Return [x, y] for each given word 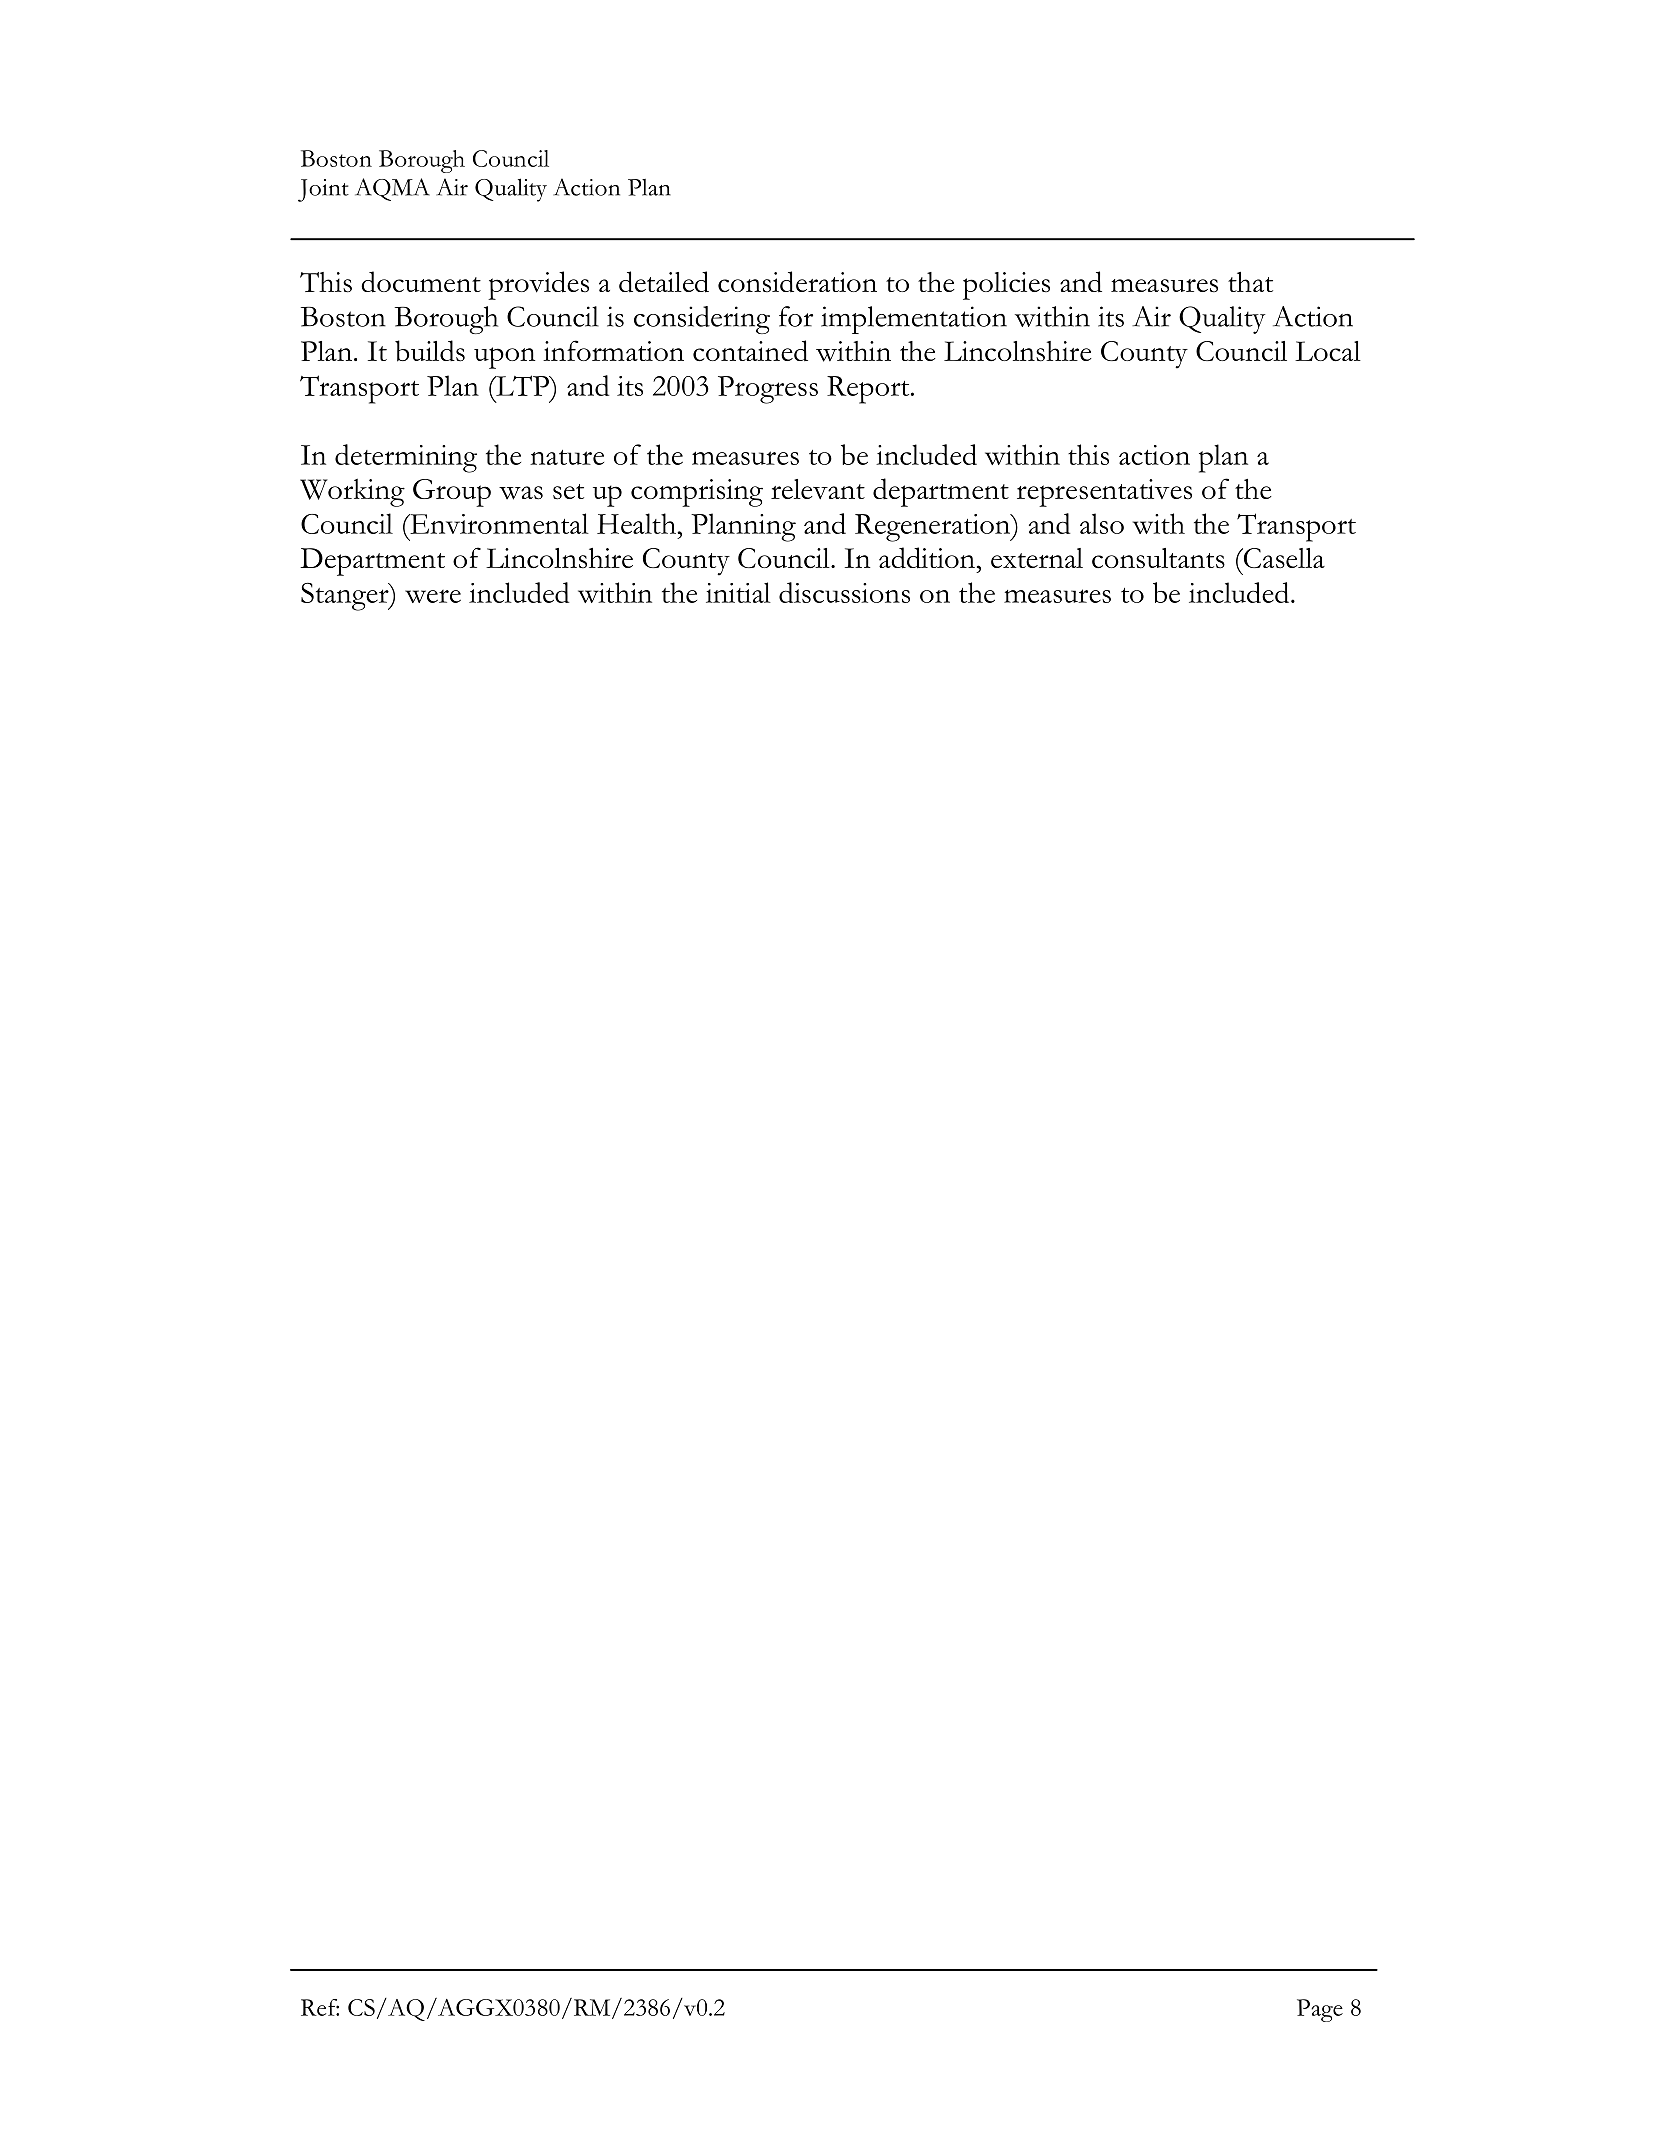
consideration [797, 282]
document [421, 282]
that [1250, 282]
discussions [844, 592]
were [433, 596]
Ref [320, 2007]
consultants [1158, 558]
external [1037, 558]
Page [1320, 2010]
